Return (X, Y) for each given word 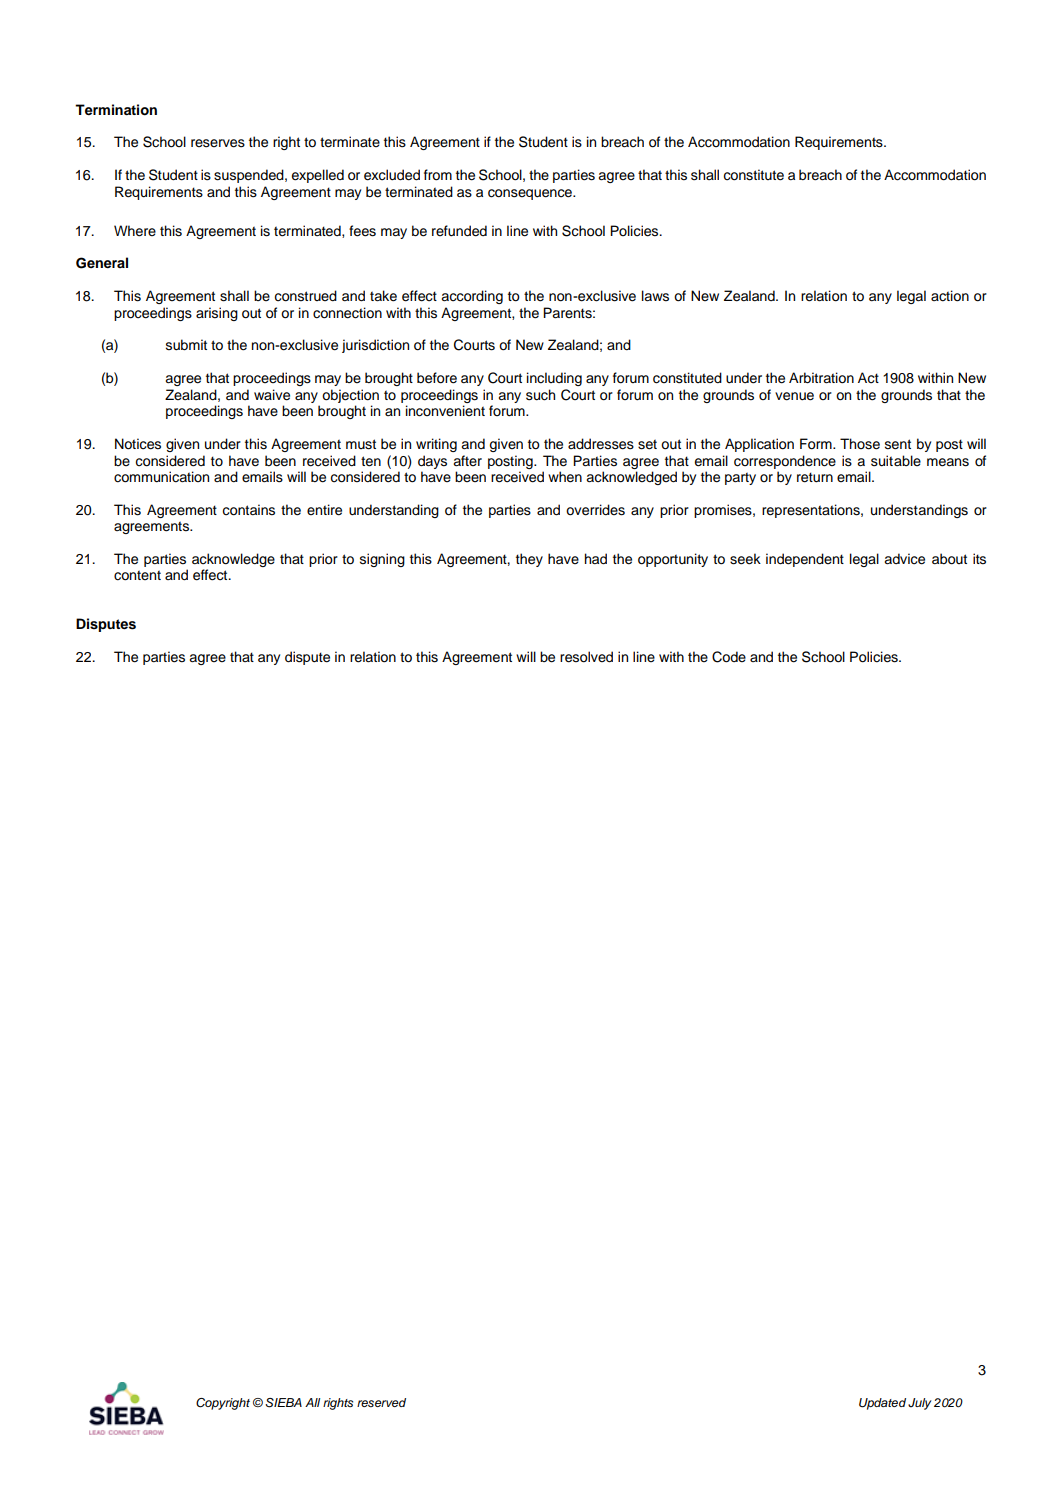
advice (904, 559)
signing (382, 560)
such (540, 395)
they (529, 560)
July (919, 1404)
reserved (381, 1402)
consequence (531, 194)
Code (729, 657)
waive (272, 395)
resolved (586, 657)
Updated (882, 1404)
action (950, 296)
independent (805, 560)
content (137, 575)
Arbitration (821, 378)
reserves (218, 143)
